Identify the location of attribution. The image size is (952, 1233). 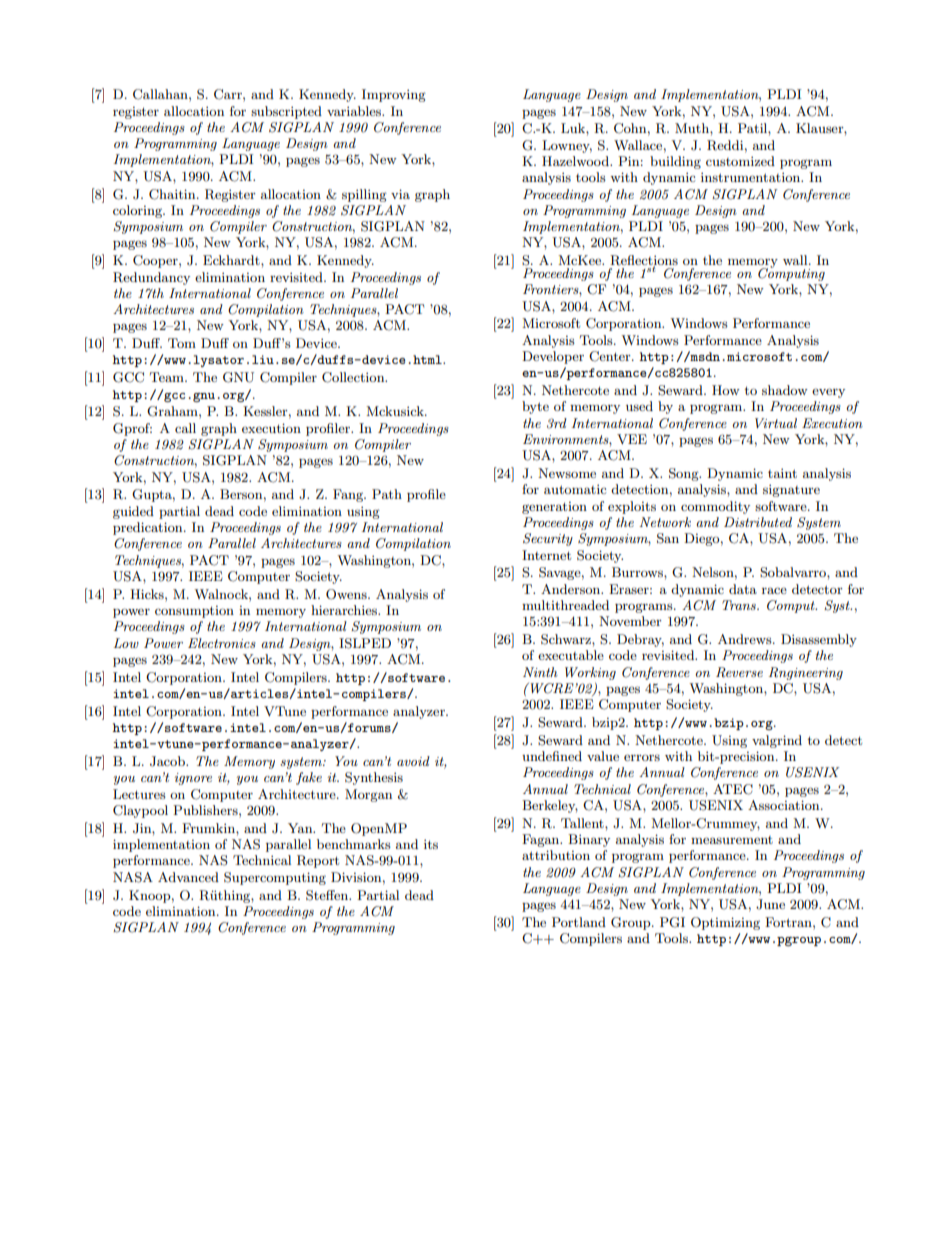
(556, 855).
